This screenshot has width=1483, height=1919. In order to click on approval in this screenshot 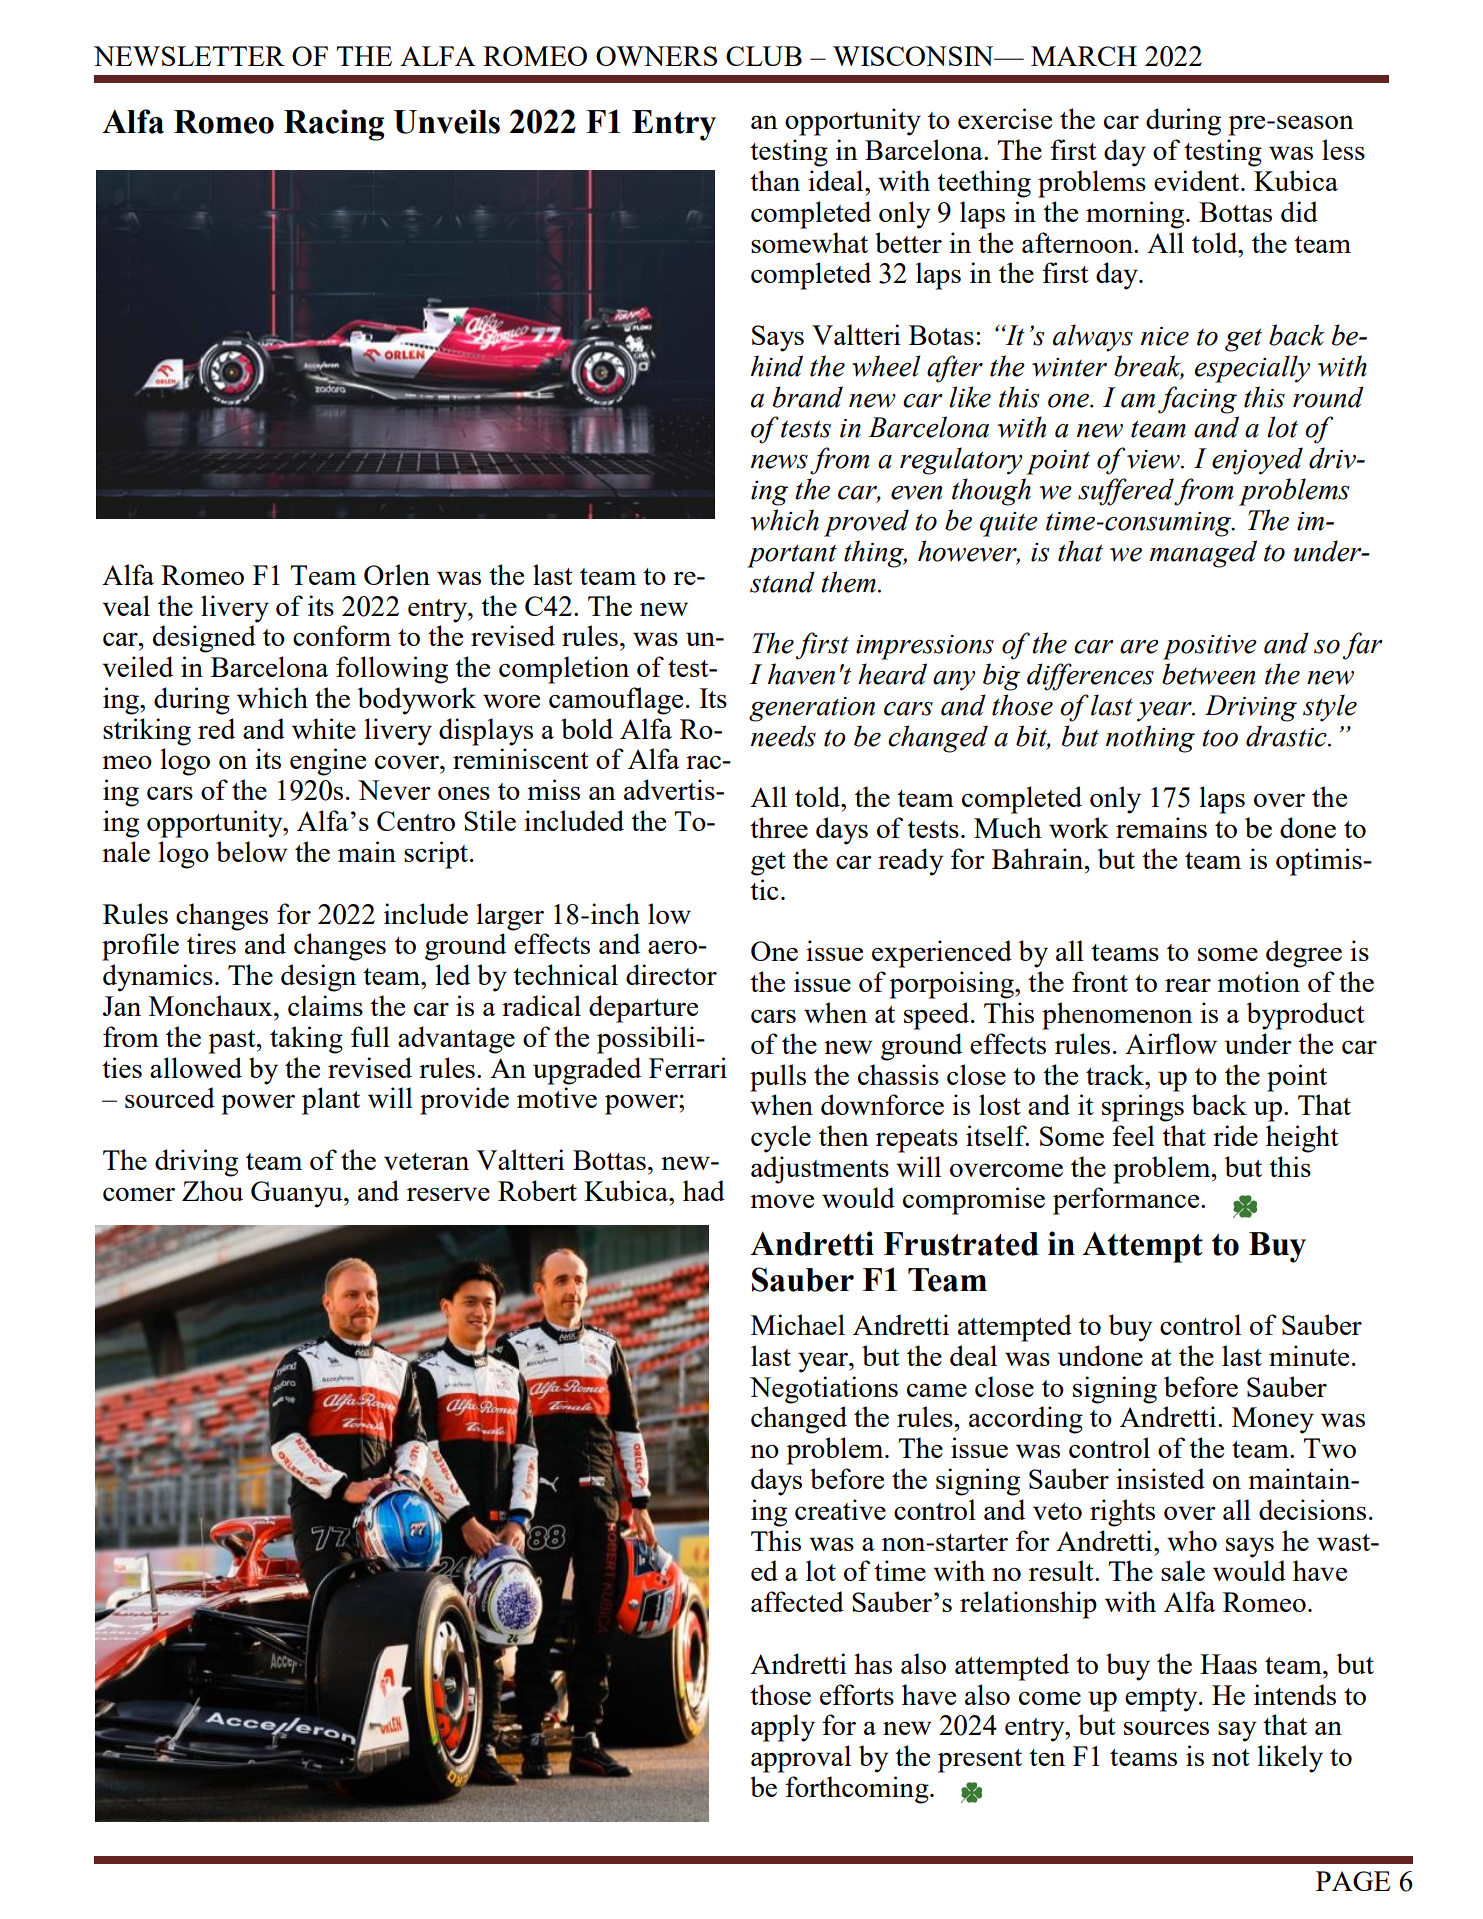, I will do `click(801, 1759)`.
